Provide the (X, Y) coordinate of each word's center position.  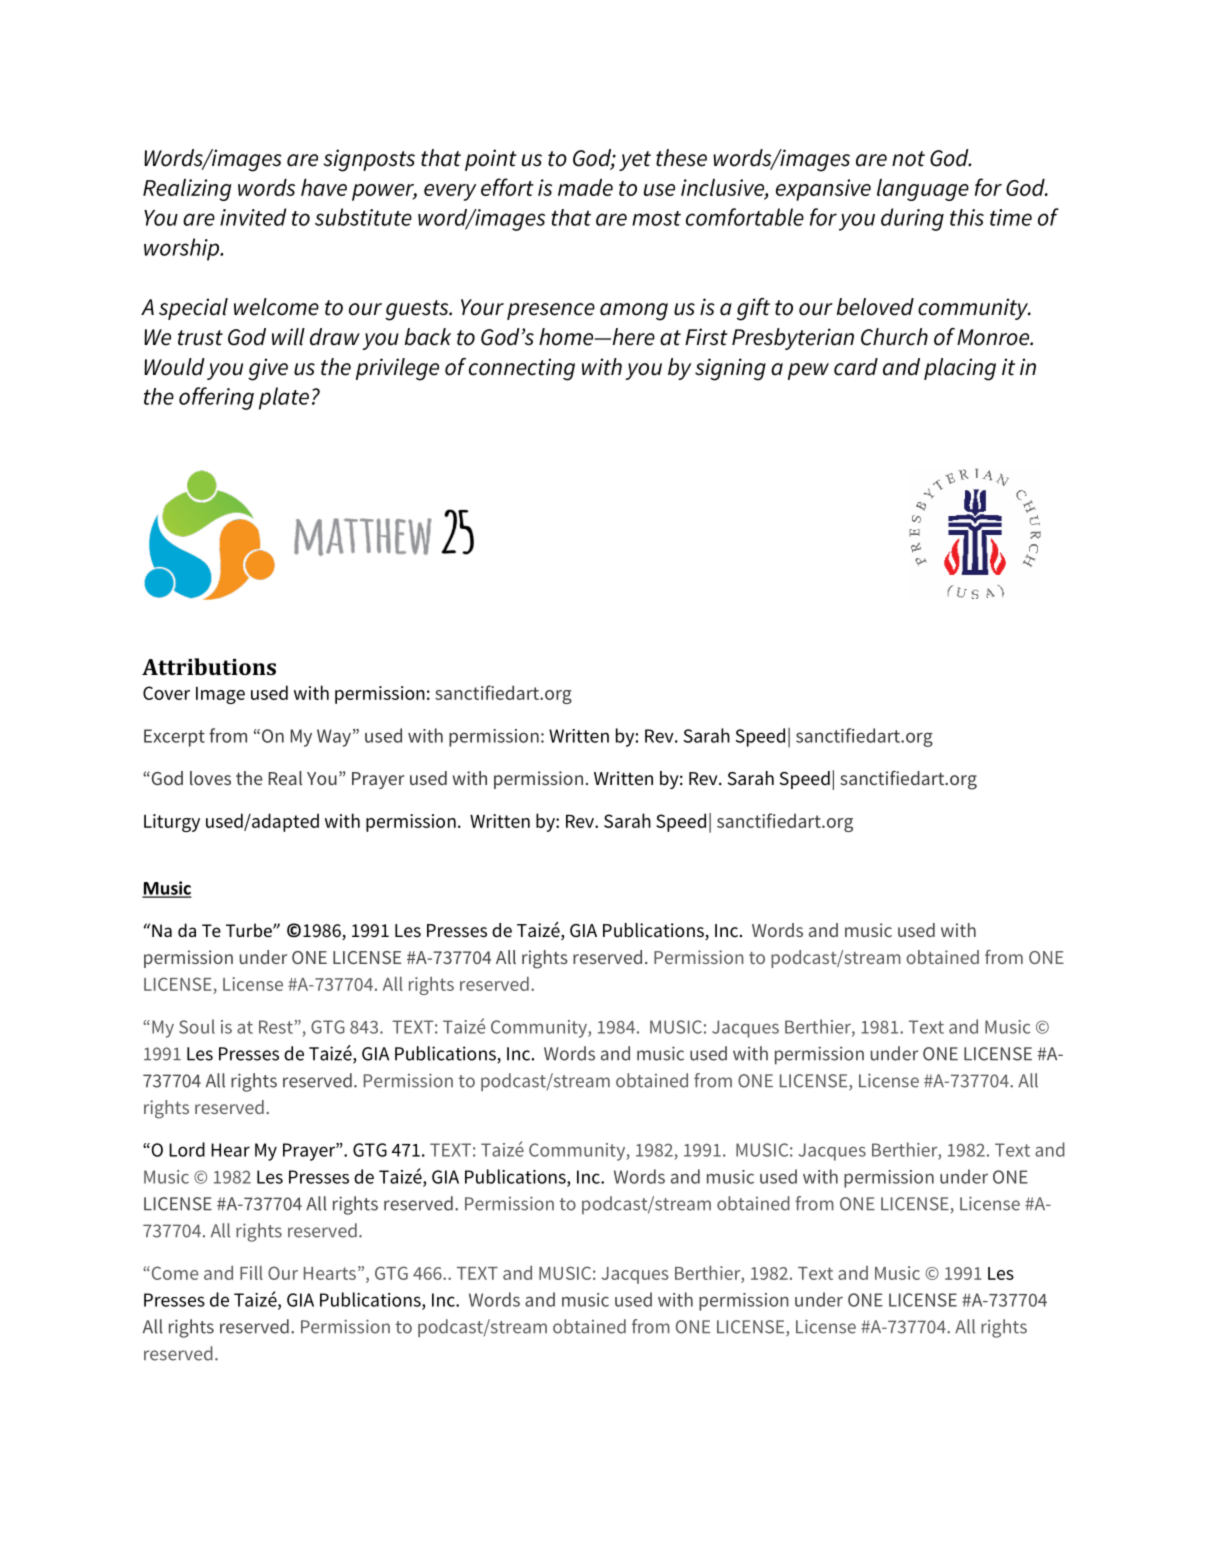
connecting (522, 369)
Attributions (209, 666)
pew (808, 371)
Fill (251, 1273)
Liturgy (172, 823)
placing (960, 369)
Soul (197, 1026)
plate (284, 398)
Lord (187, 1149)
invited (253, 217)
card (856, 367)
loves (210, 778)
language (923, 190)
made (585, 187)
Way (334, 738)
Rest (277, 1027)
